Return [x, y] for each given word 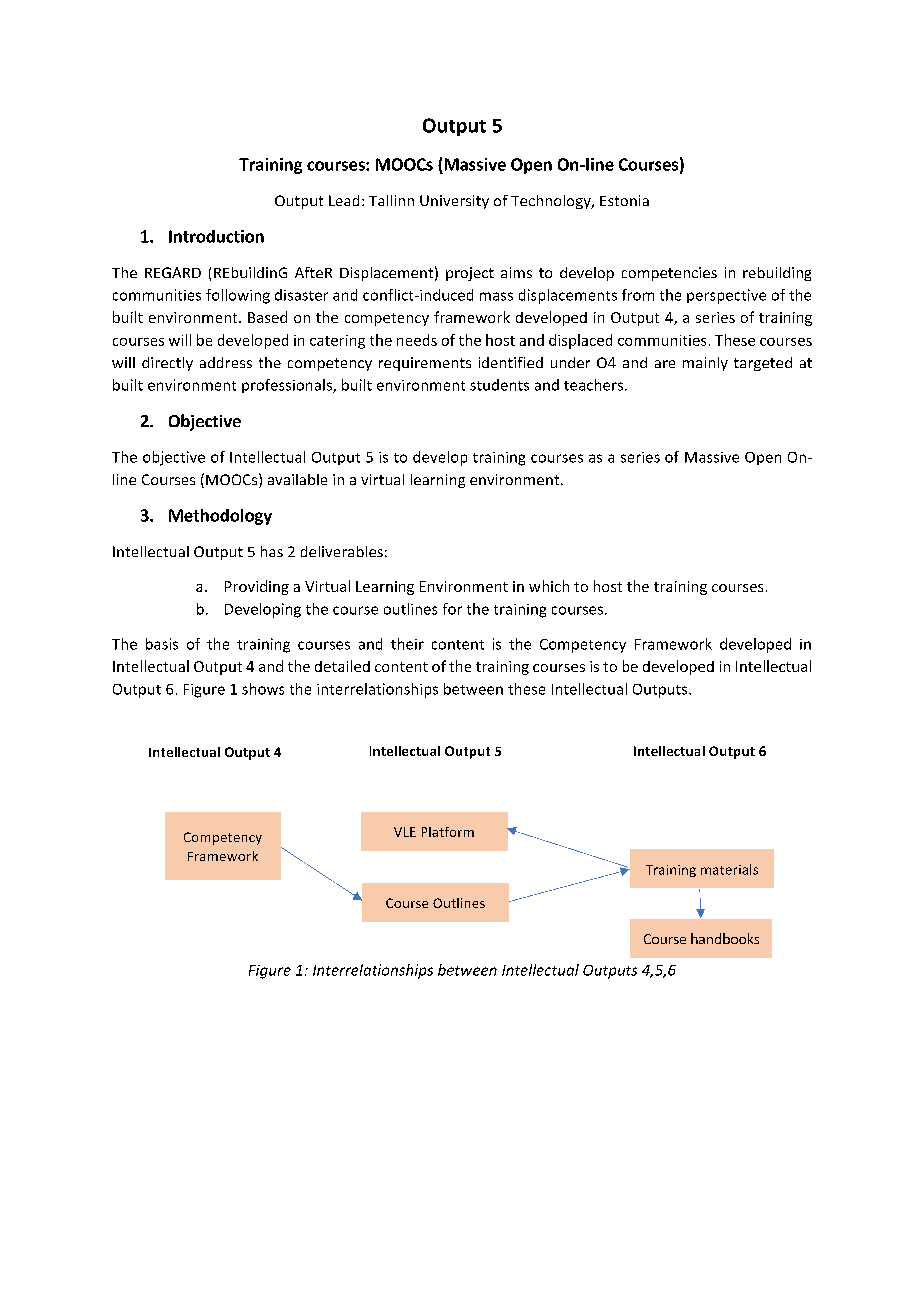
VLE [405, 832]
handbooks [725, 938]
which [549, 586]
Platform [448, 832]
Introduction [216, 236]
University [454, 202]
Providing [257, 587]
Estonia [624, 200]
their [407, 644]
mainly [705, 364]
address [226, 362]
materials [729, 869]
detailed [342, 666]
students [499, 385]
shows [263, 689]
